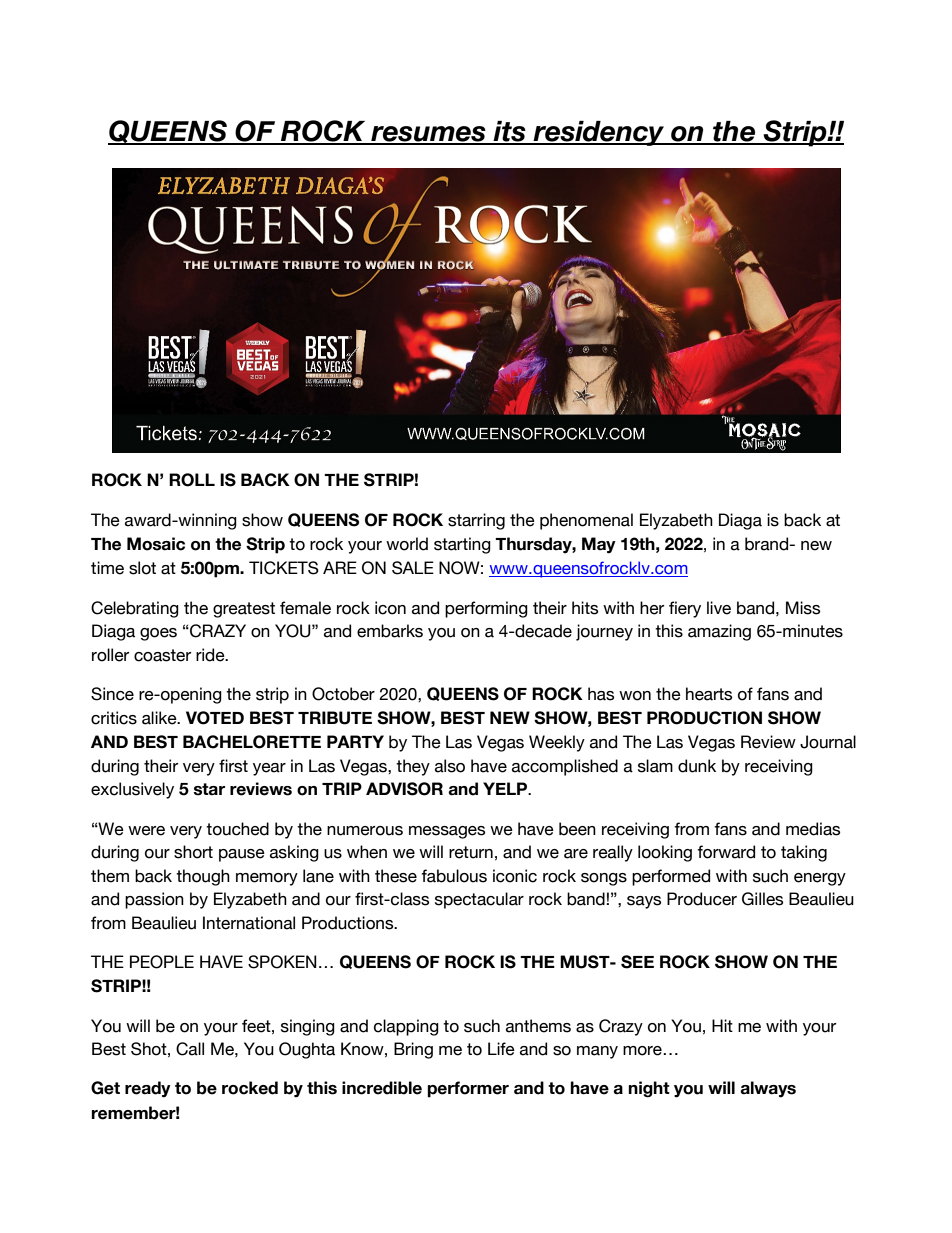  I want to click on Call, so click(190, 1049).
